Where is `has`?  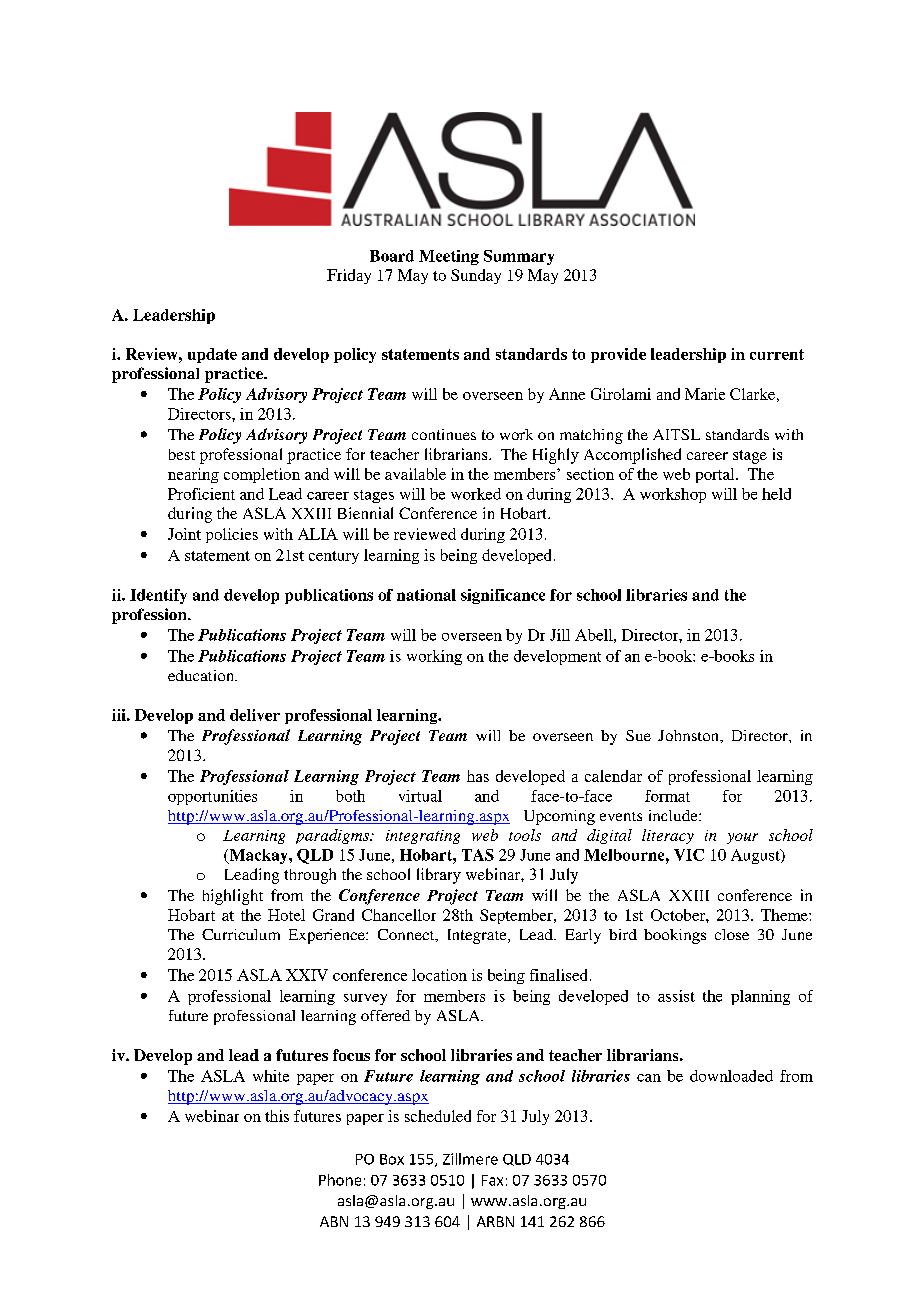
has is located at coordinates (478, 776).
